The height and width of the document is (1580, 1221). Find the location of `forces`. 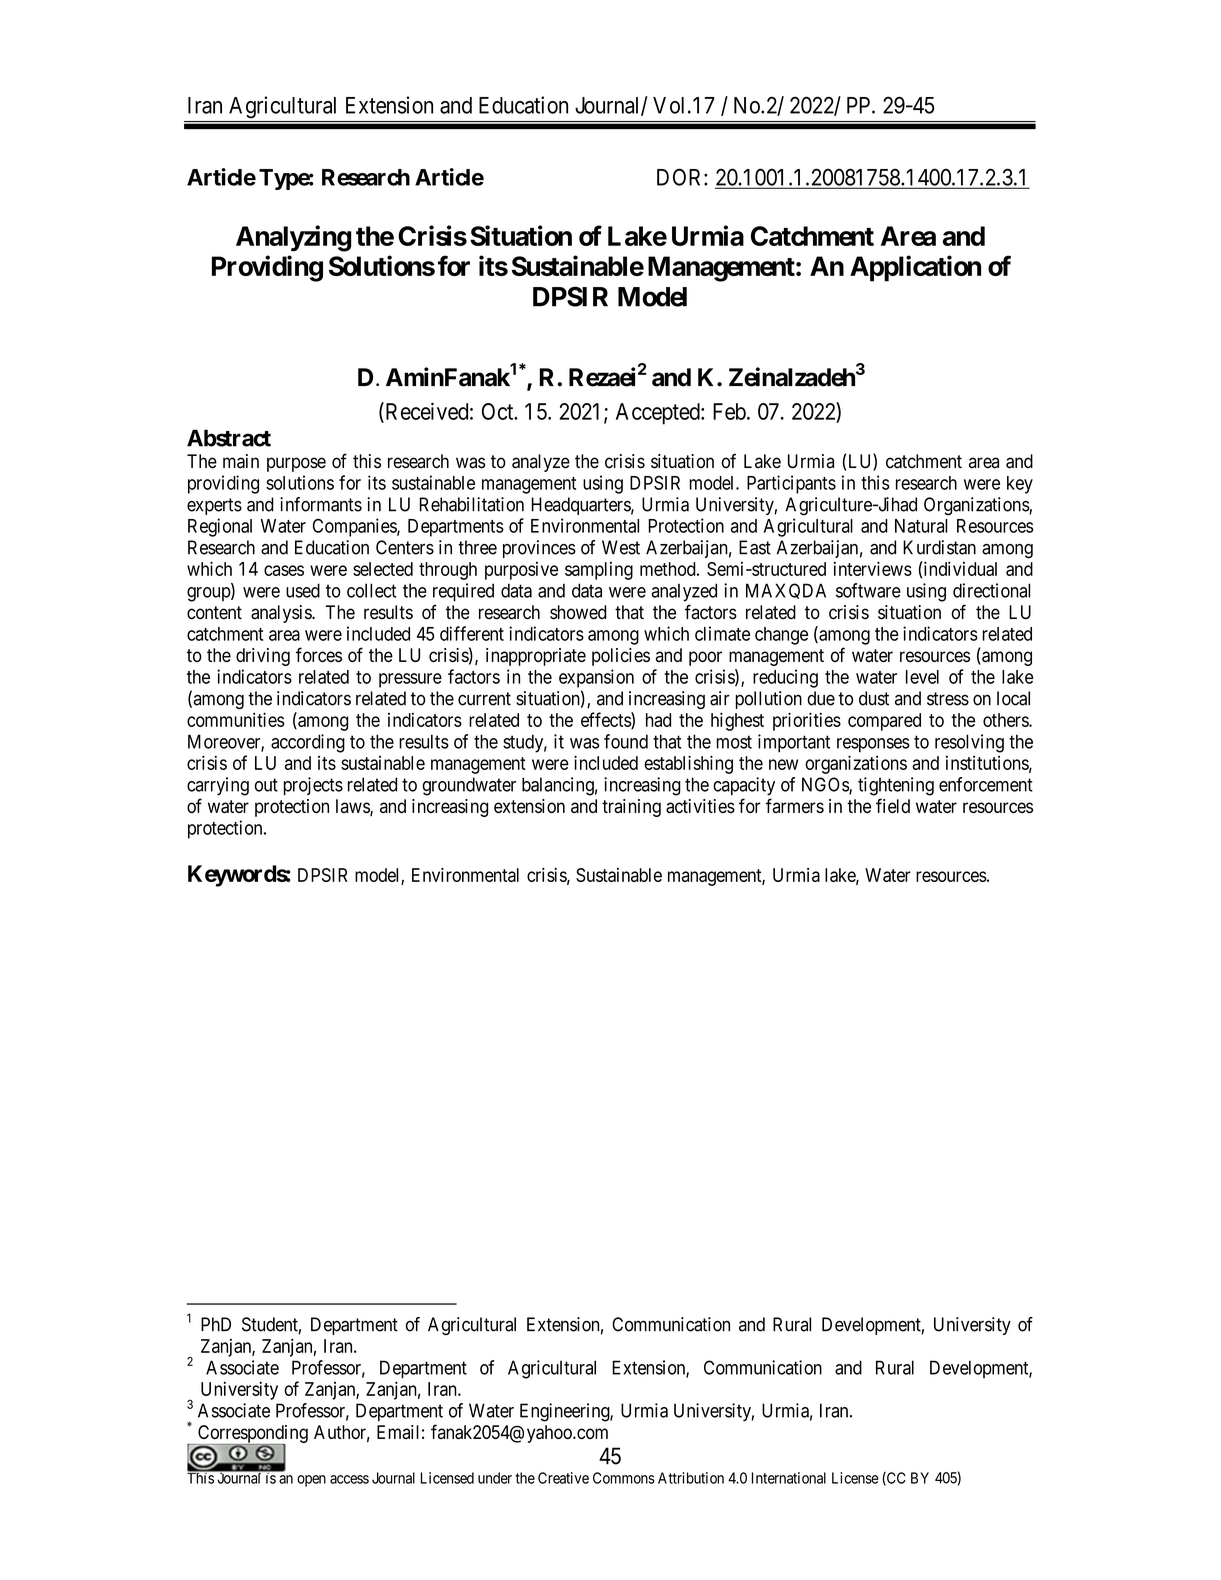

forces is located at coordinates (319, 654).
